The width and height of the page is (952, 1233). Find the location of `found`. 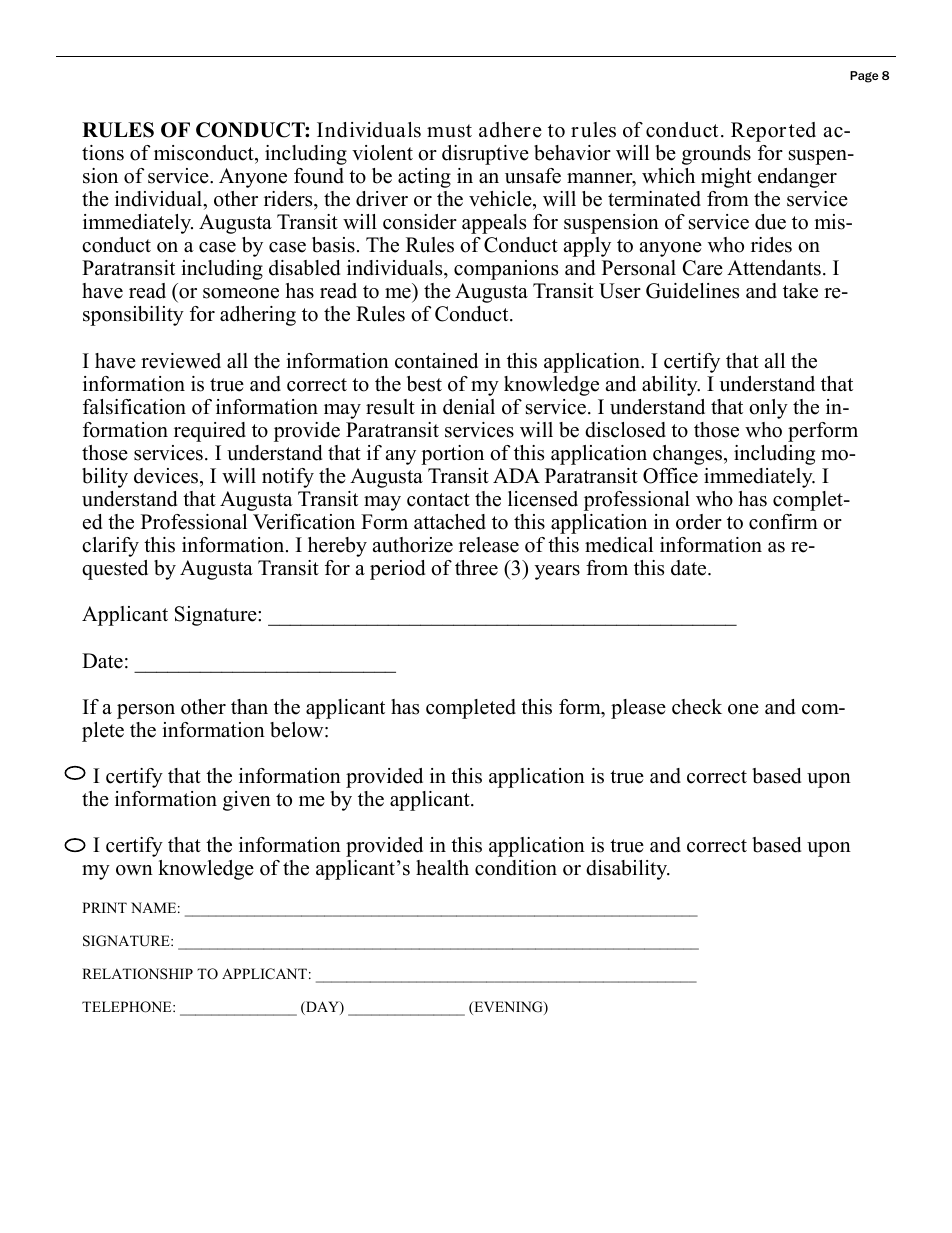

found is located at coordinates (319, 176).
